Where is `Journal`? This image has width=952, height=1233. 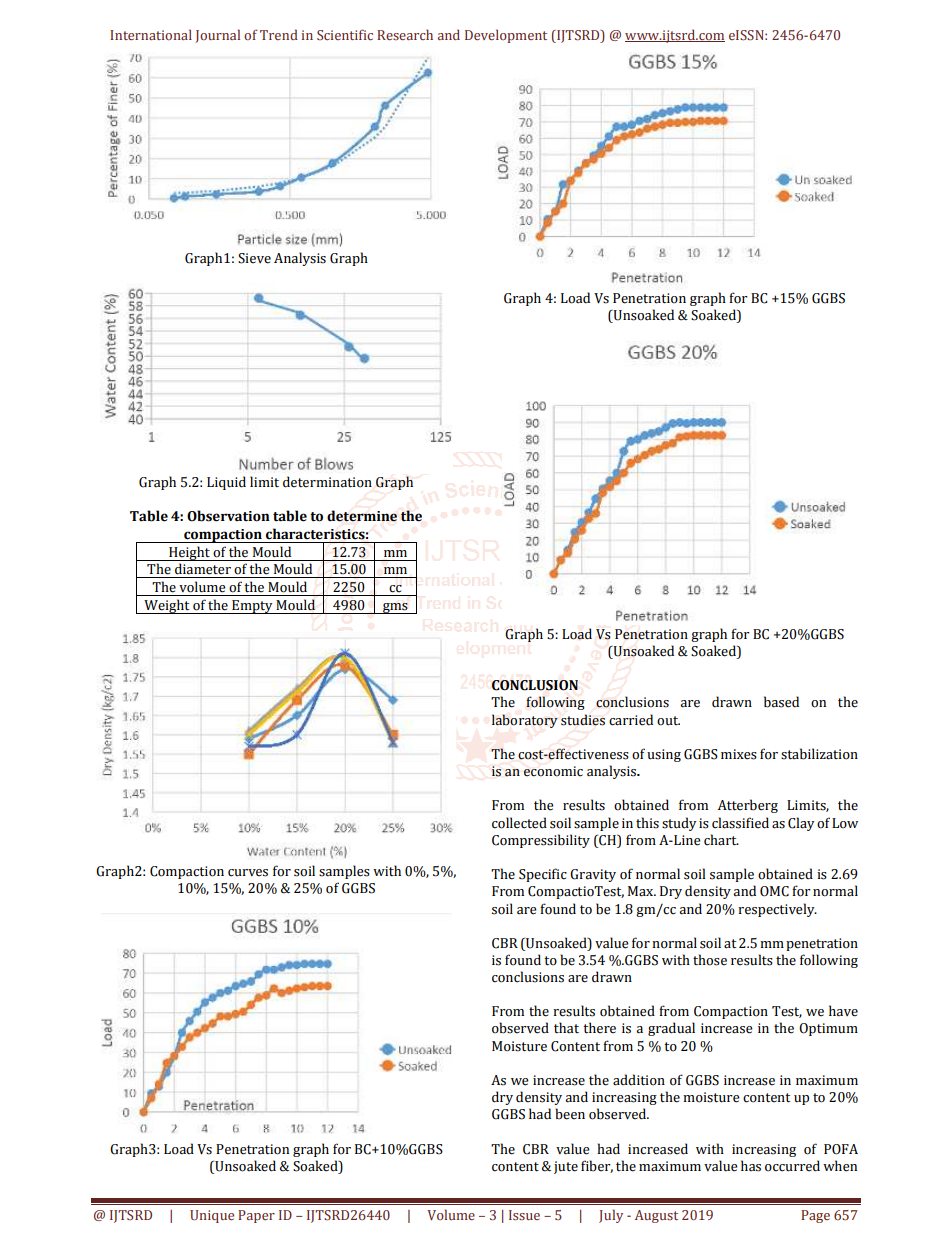
Journal is located at coordinates (217, 36).
